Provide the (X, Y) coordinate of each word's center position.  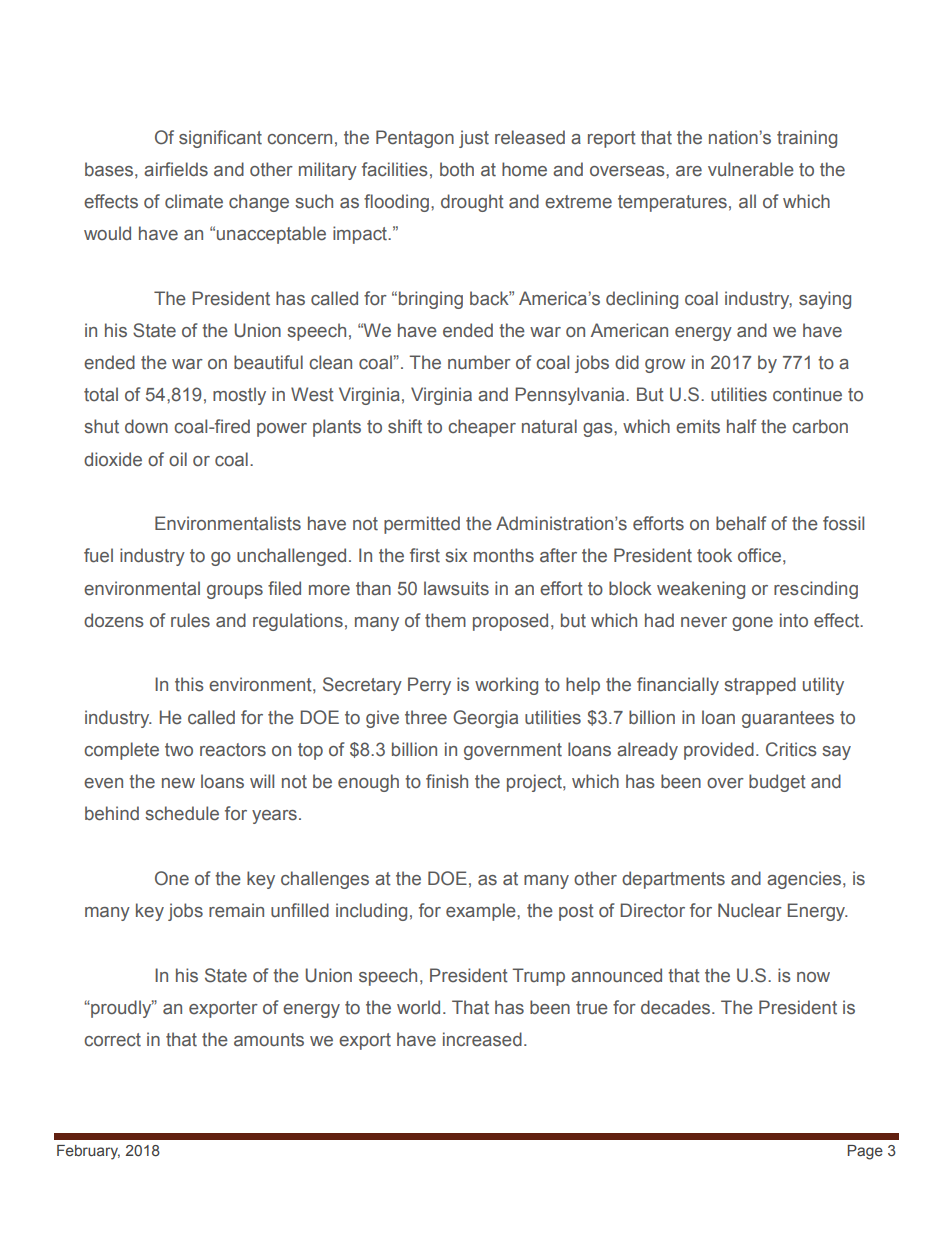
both (457, 169)
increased (482, 1039)
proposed (510, 622)
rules (190, 620)
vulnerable (751, 169)
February (88, 1152)
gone (752, 624)
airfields (176, 169)
